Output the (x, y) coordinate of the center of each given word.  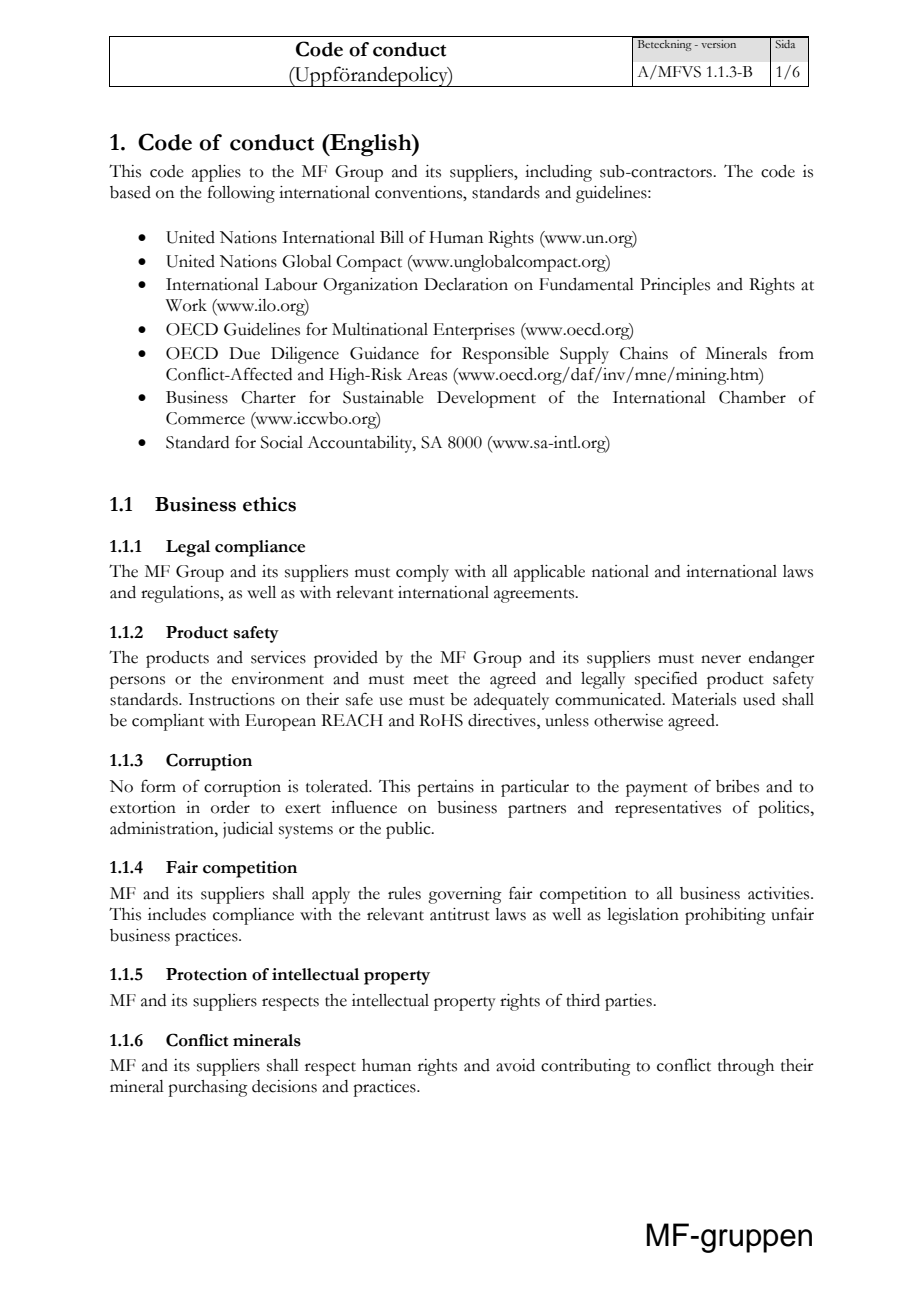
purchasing (208, 1088)
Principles (675, 286)
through (746, 1067)
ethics (269, 504)
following (241, 194)
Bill (392, 237)
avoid (515, 1065)
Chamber (752, 397)
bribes (737, 786)
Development (486, 399)
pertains (445, 788)
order (230, 807)
